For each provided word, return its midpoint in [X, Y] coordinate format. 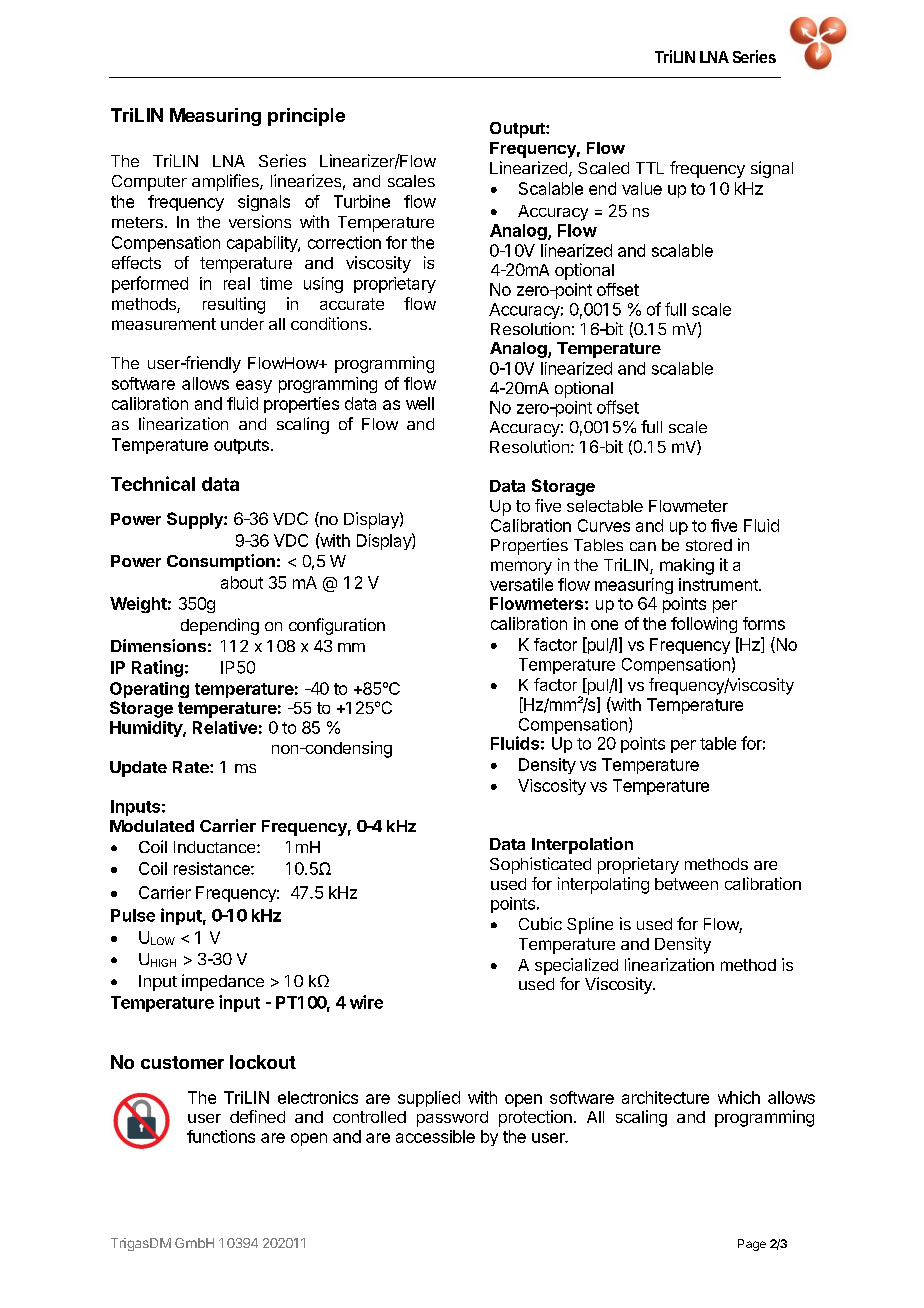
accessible [435, 1136]
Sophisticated [540, 865]
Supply [196, 520]
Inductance [216, 847]
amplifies [226, 182]
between [686, 884]
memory [521, 568]
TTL [650, 168]
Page [752, 1245]
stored [709, 545]
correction [344, 242]
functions [221, 1136]
